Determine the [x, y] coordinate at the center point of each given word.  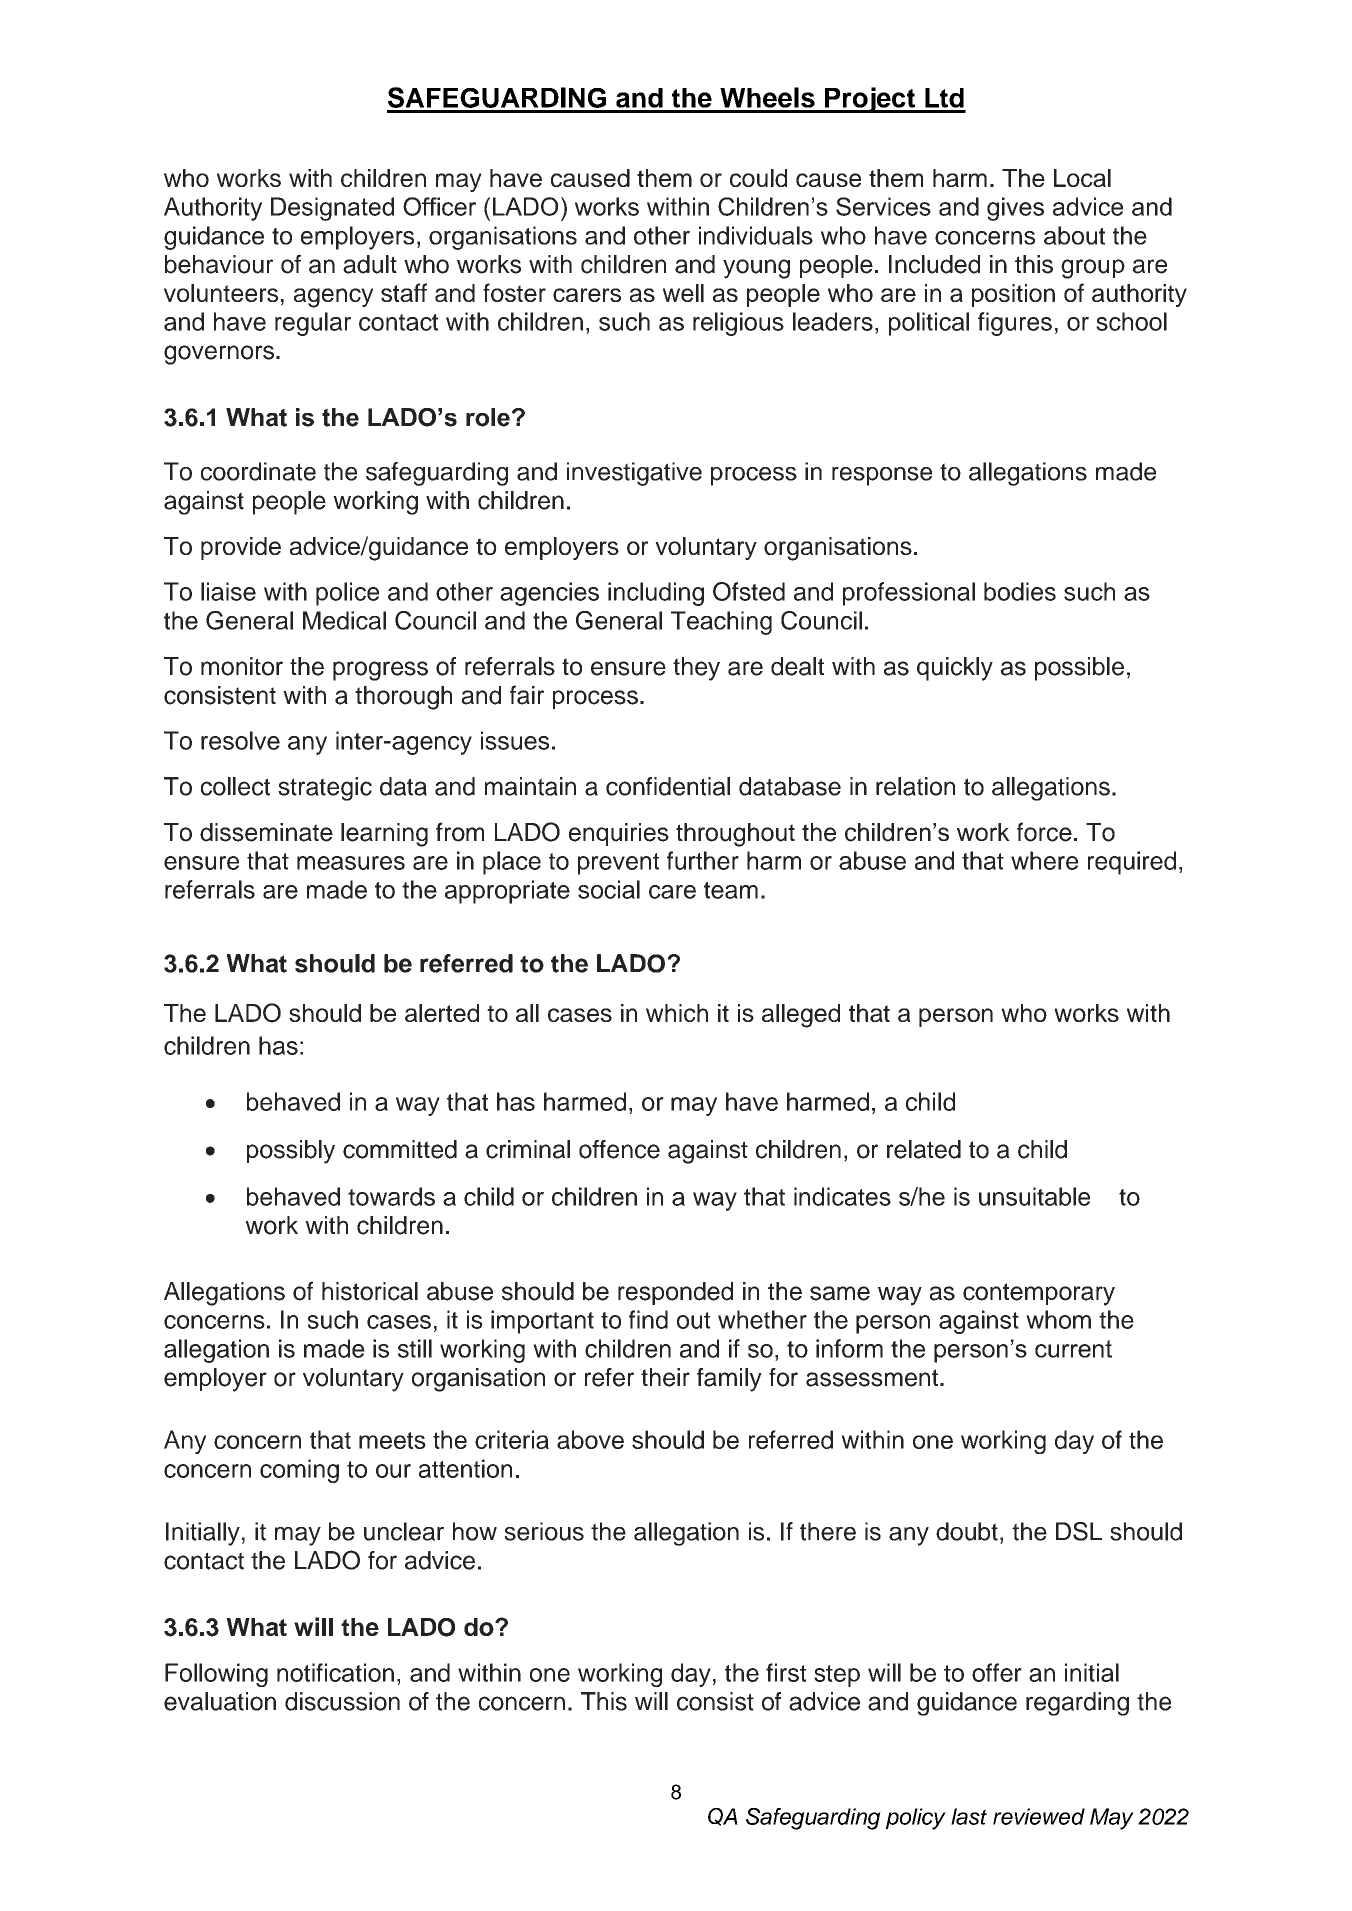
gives [1015, 209]
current [1073, 1349]
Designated [332, 209]
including [656, 594]
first [786, 1672]
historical [370, 1291]
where [1044, 860]
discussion [342, 1701]
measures [351, 863]
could [758, 178]
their [665, 1377]
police [347, 594]
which [677, 1013]
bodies [1020, 591]
